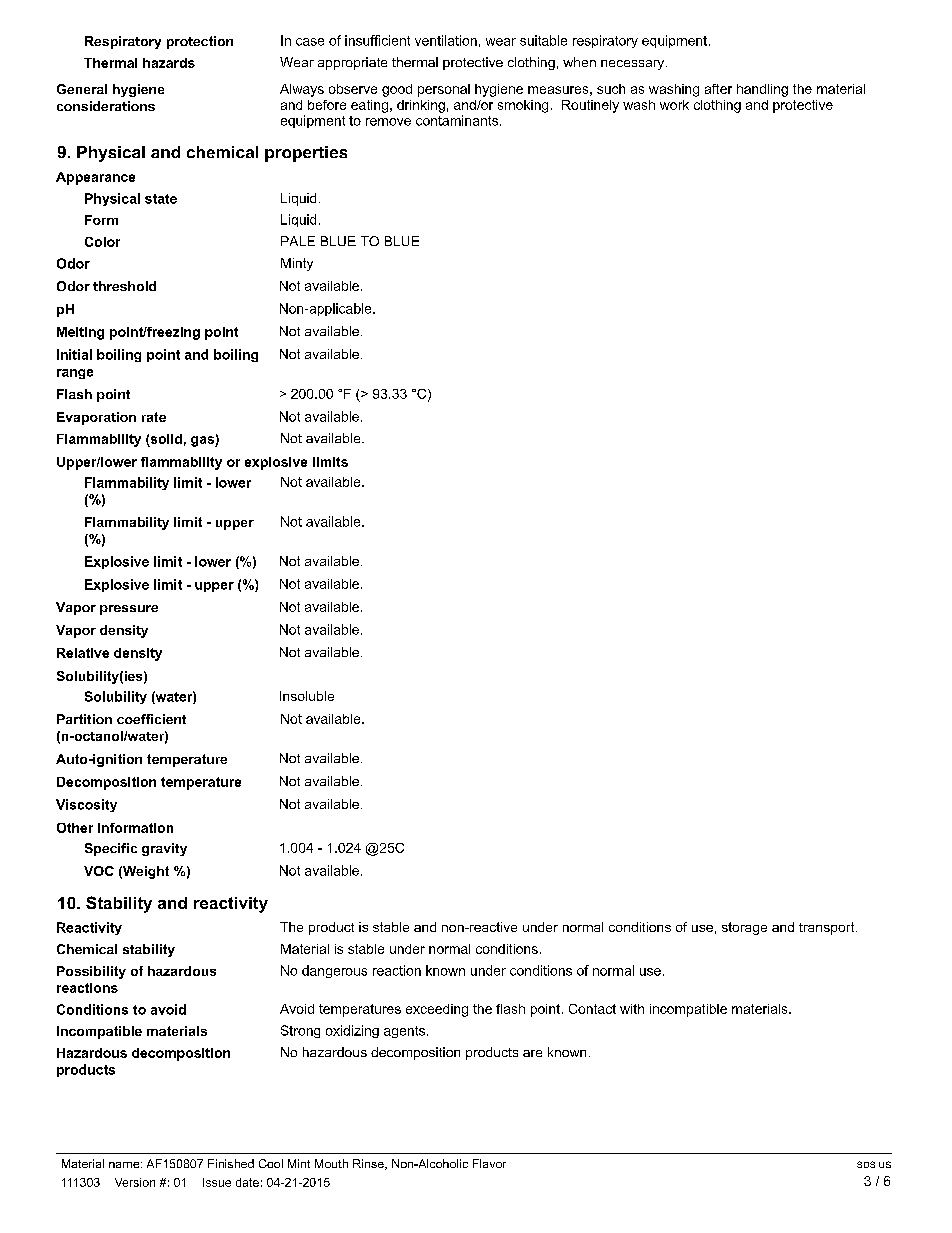 The image size is (952, 1233). Describe the element at coordinates (828, 928) in the screenshot. I see `transport` at that location.
